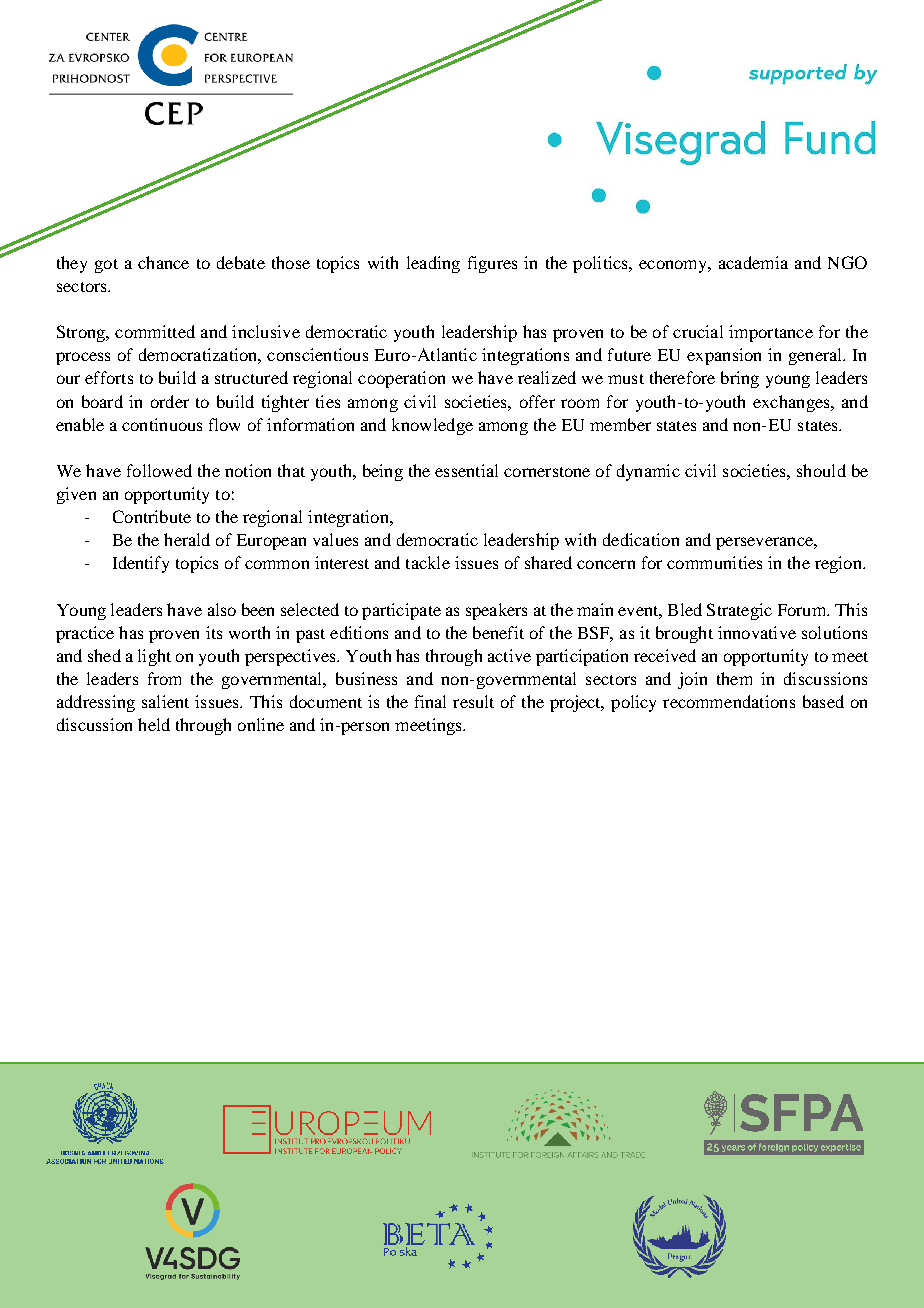  Describe the element at coordinates (433, 264) in the document. I see `leading` at that location.
